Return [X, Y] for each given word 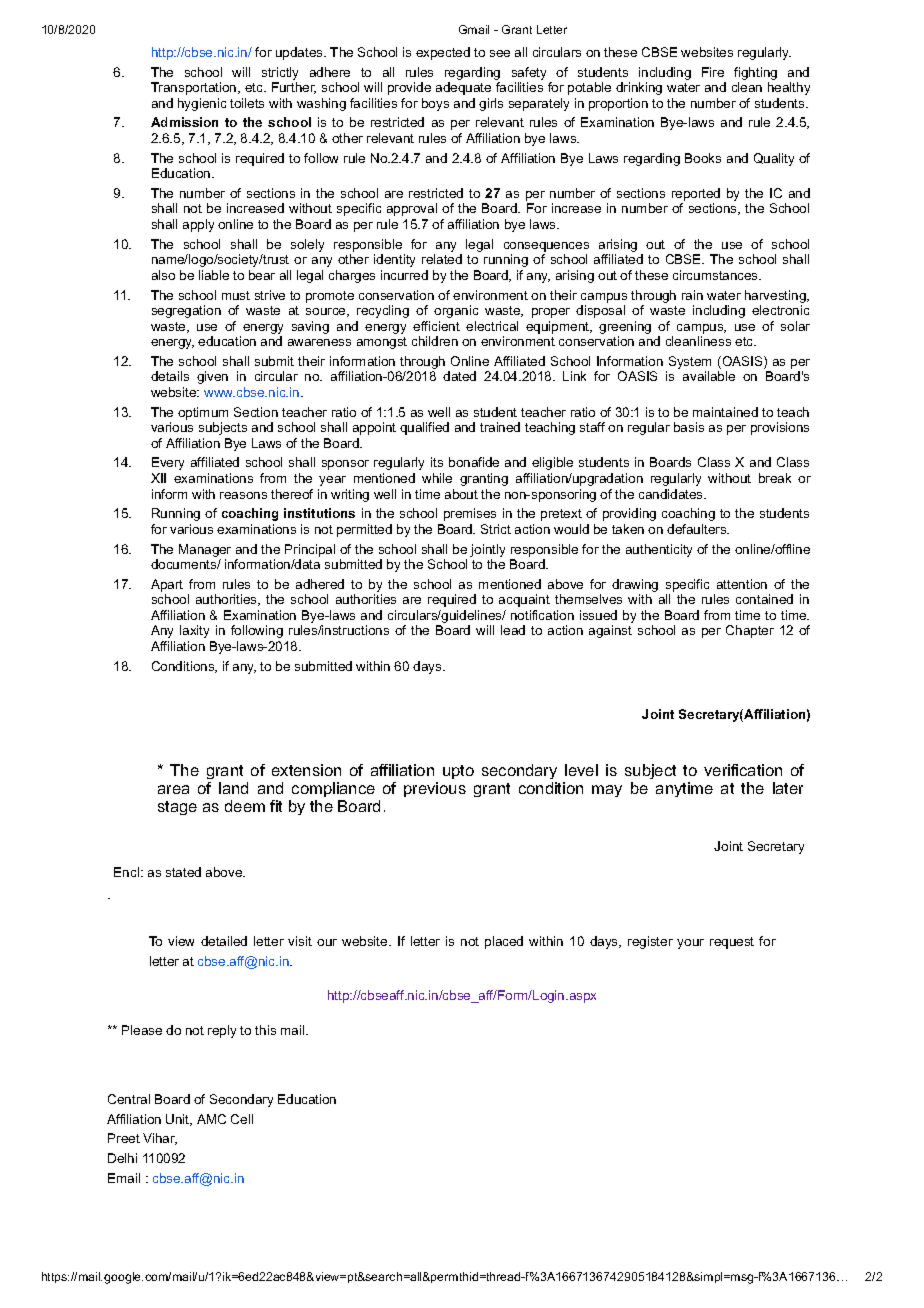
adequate [463, 88]
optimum [203, 413]
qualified [424, 428]
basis [689, 427]
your [690, 944]
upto [458, 772]
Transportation [195, 88]
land [233, 788]
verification [743, 770]
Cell [242, 1119]
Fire [713, 72]
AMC [211, 1119]
